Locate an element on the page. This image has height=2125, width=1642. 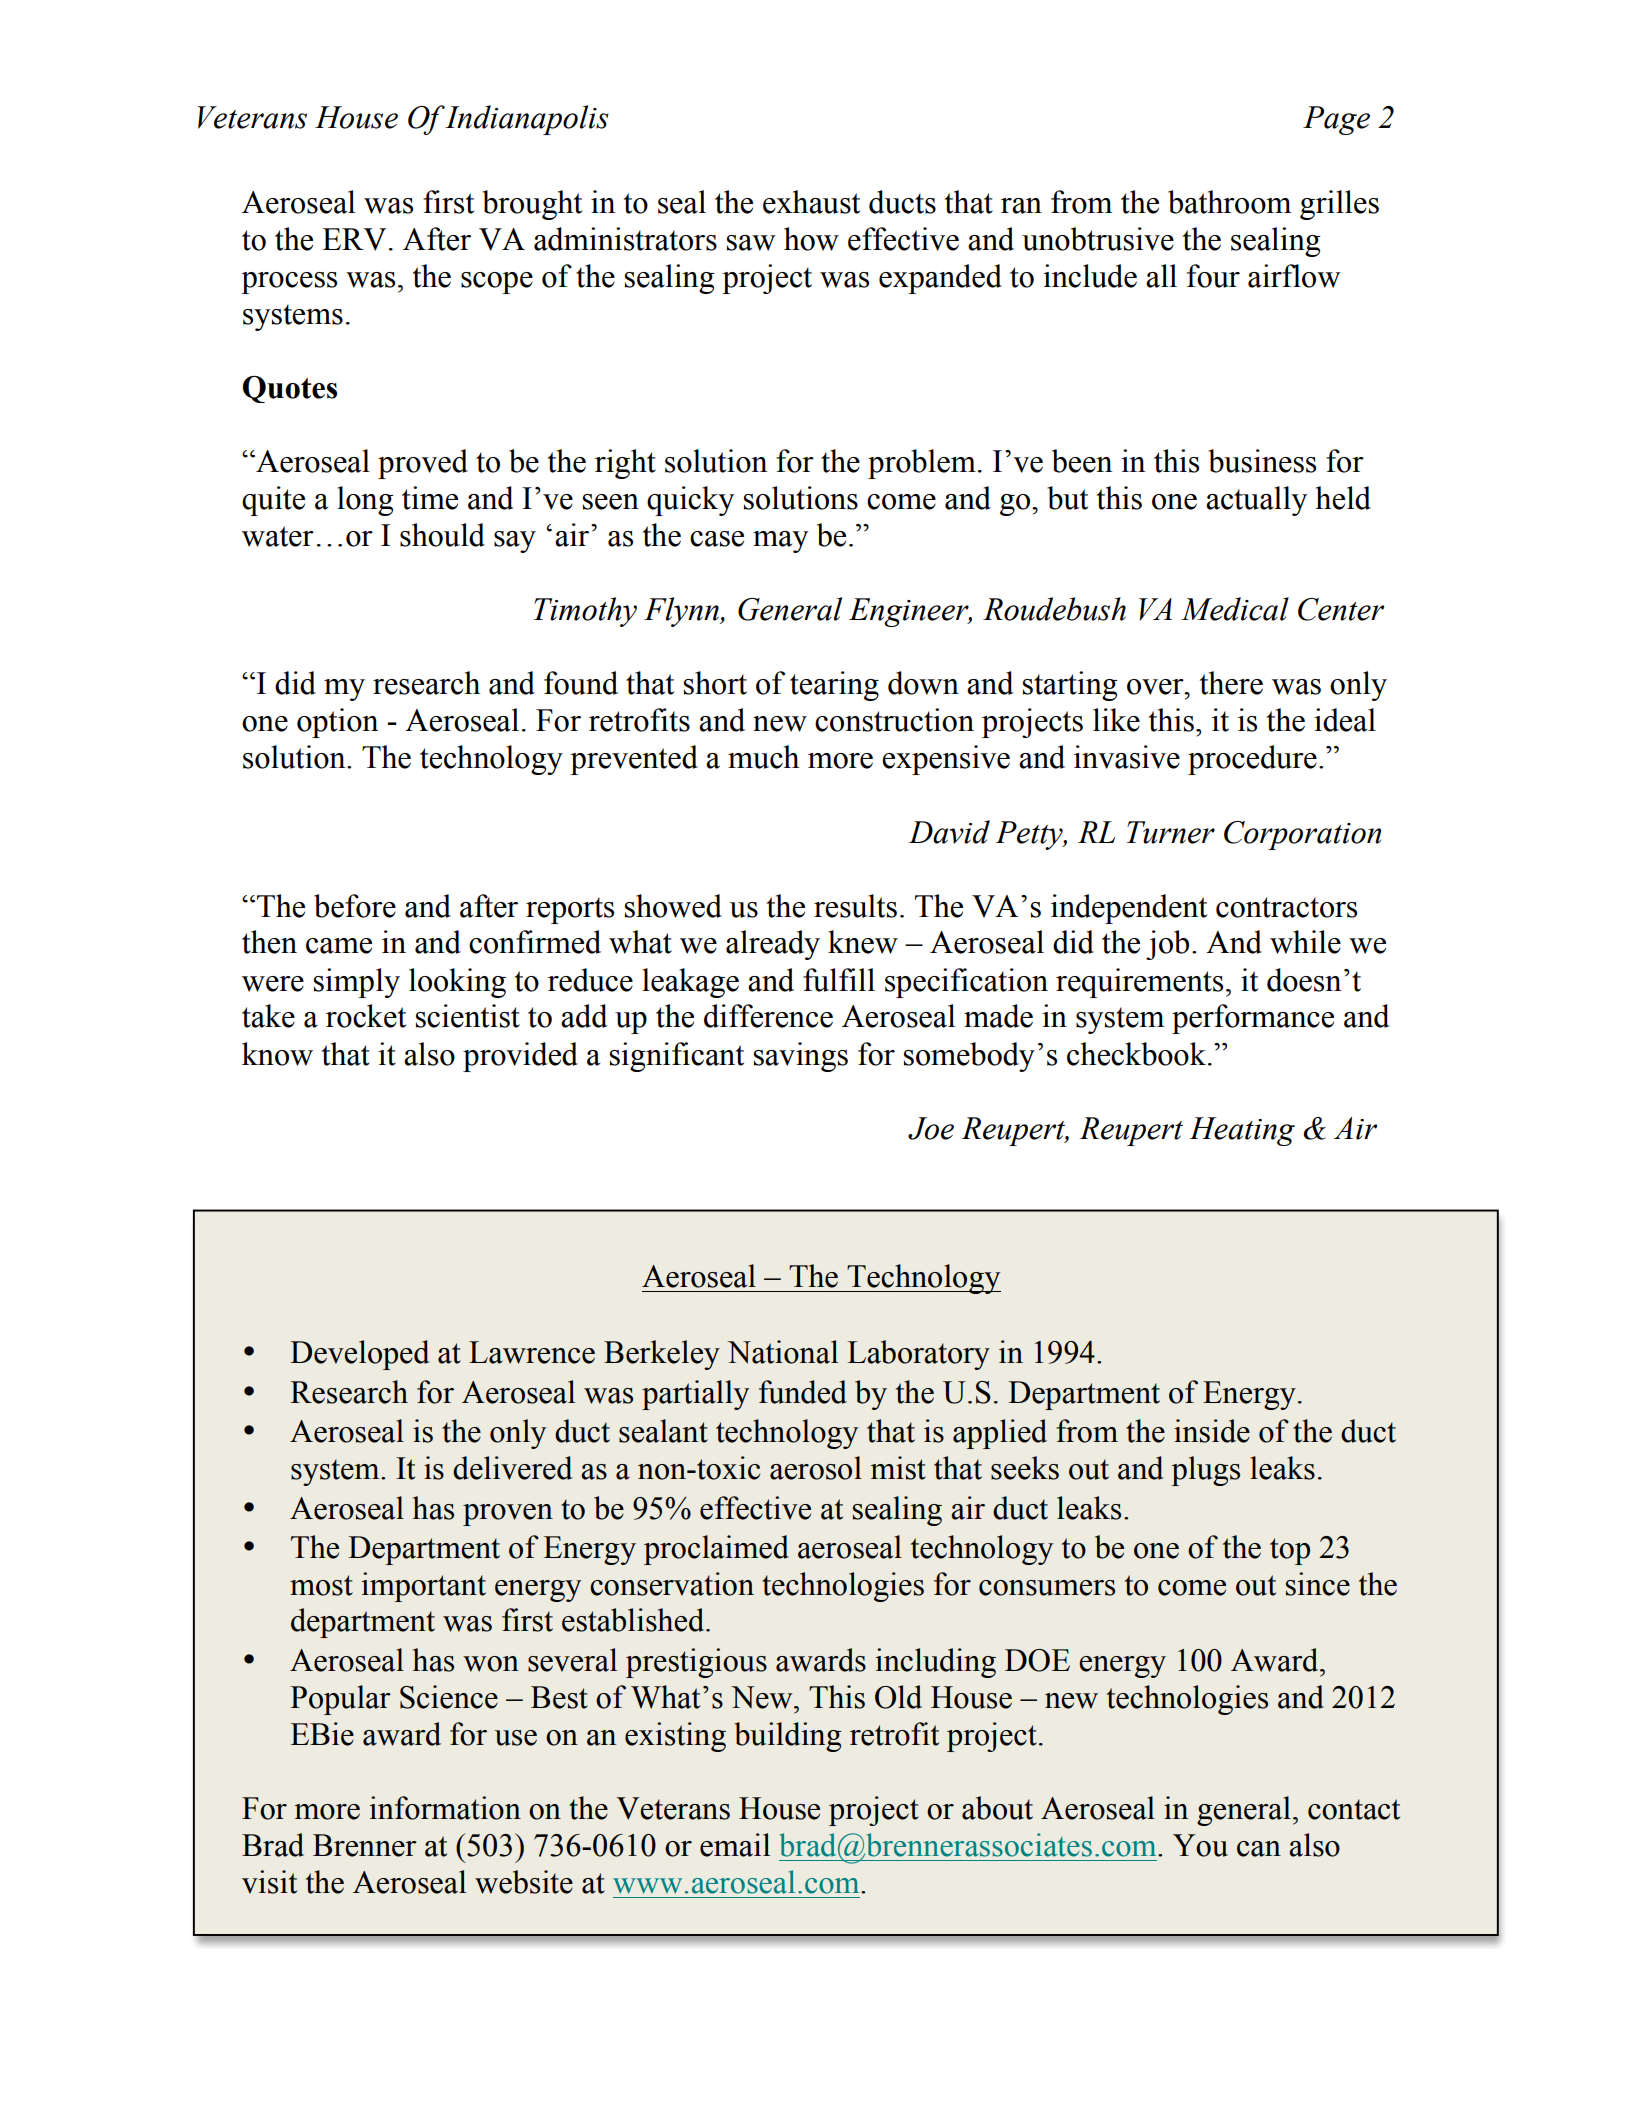
brought is located at coordinates (532, 205).
